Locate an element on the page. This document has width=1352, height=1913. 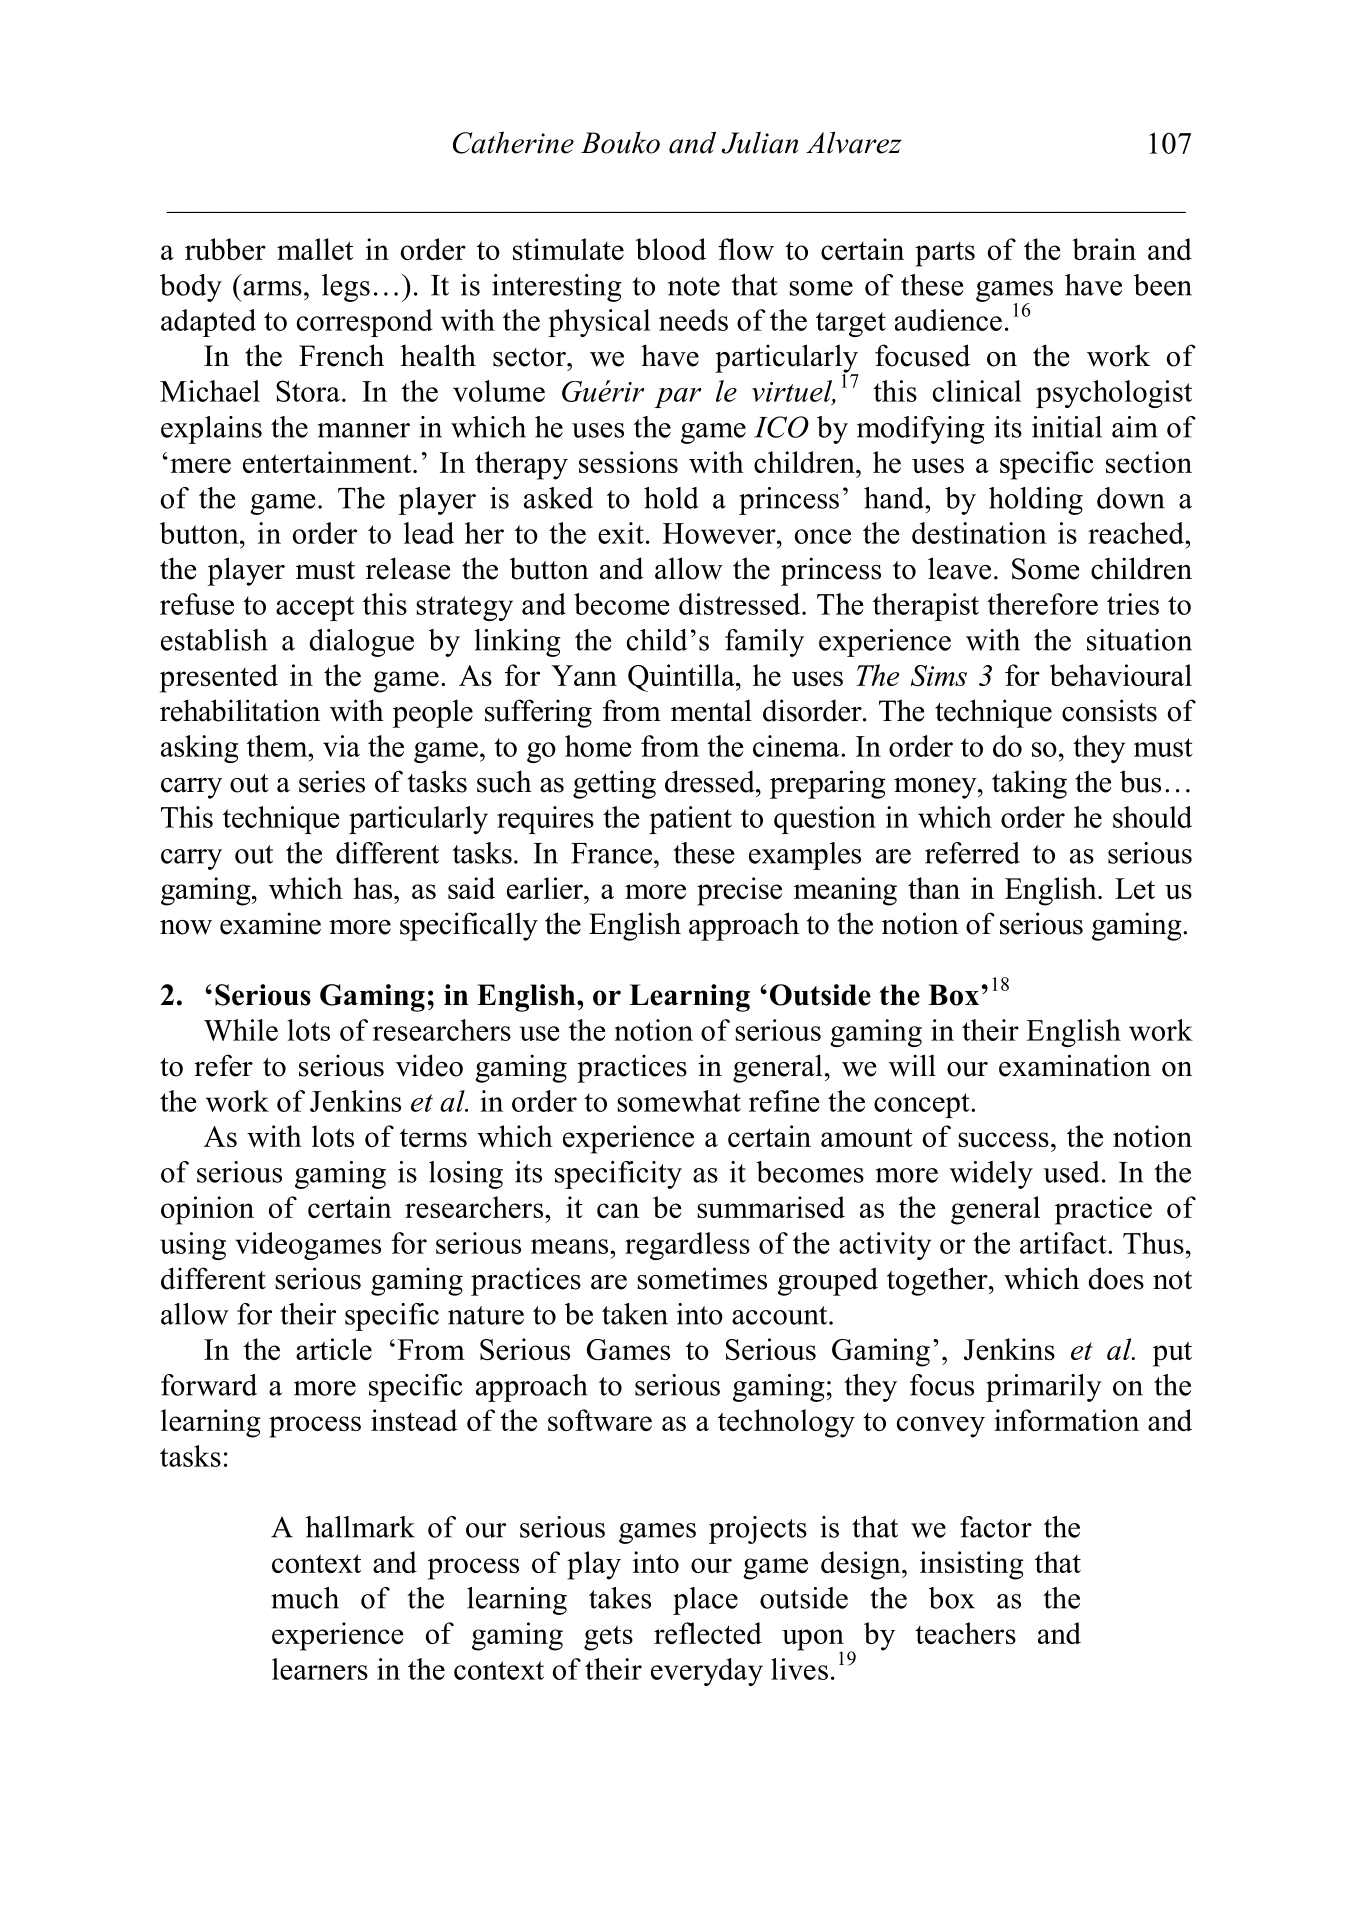
mallet is located at coordinates (315, 249).
